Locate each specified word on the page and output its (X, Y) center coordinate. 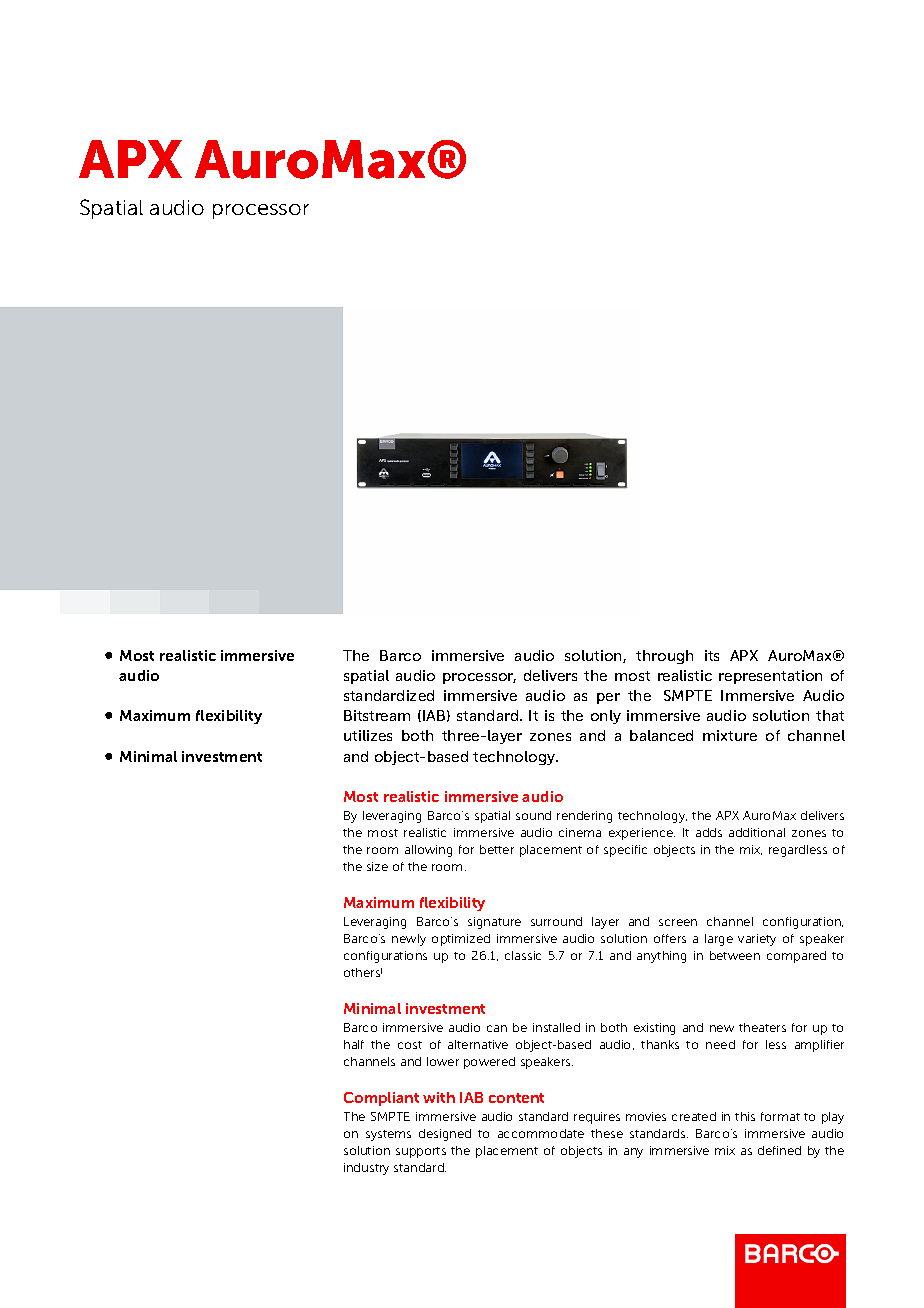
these (607, 1133)
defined (779, 1150)
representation (770, 677)
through (664, 657)
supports (421, 1152)
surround (556, 921)
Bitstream (377, 715)
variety (757, 940)
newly (409, 940)
